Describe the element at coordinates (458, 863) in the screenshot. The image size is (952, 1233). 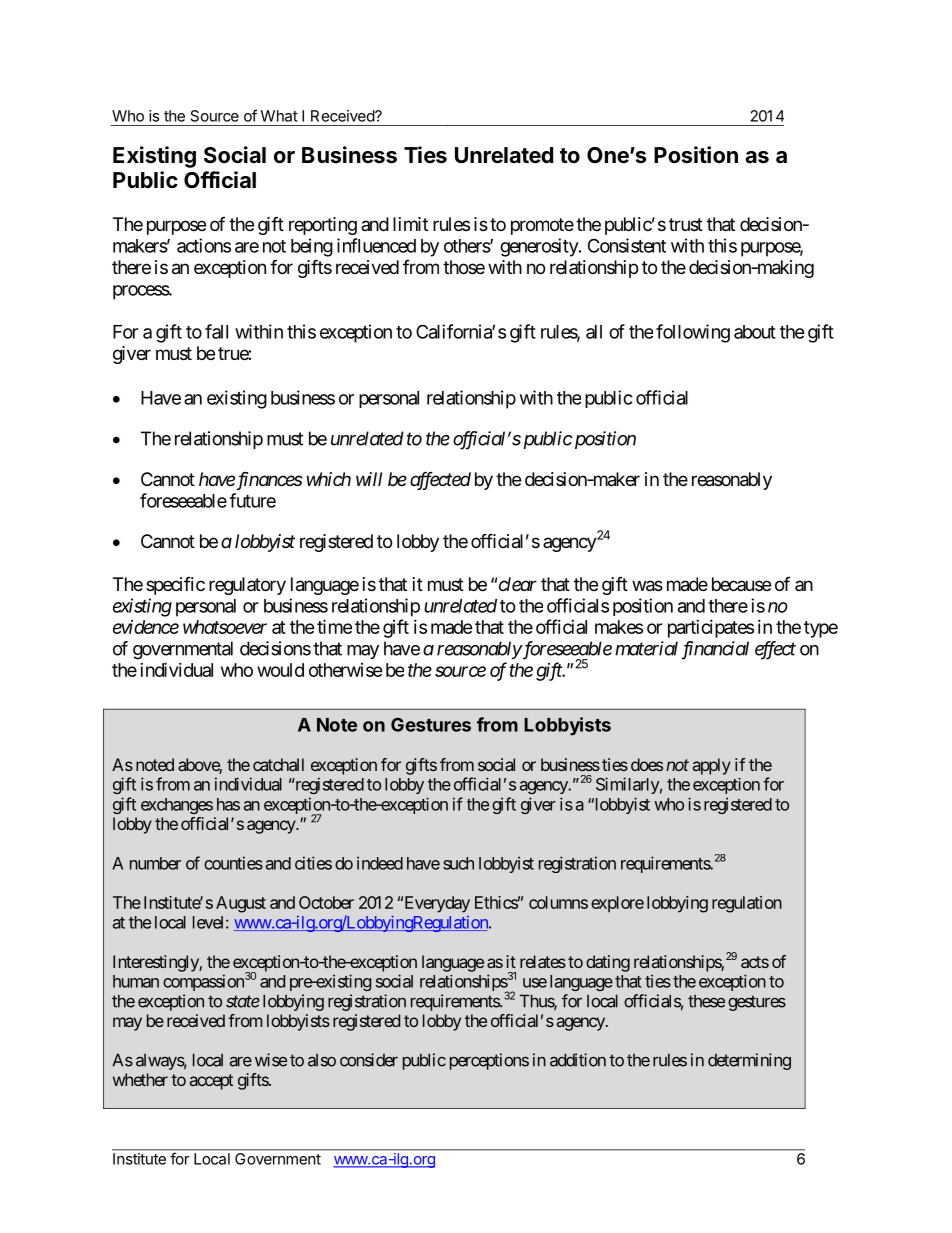
I see `such` at that location.
